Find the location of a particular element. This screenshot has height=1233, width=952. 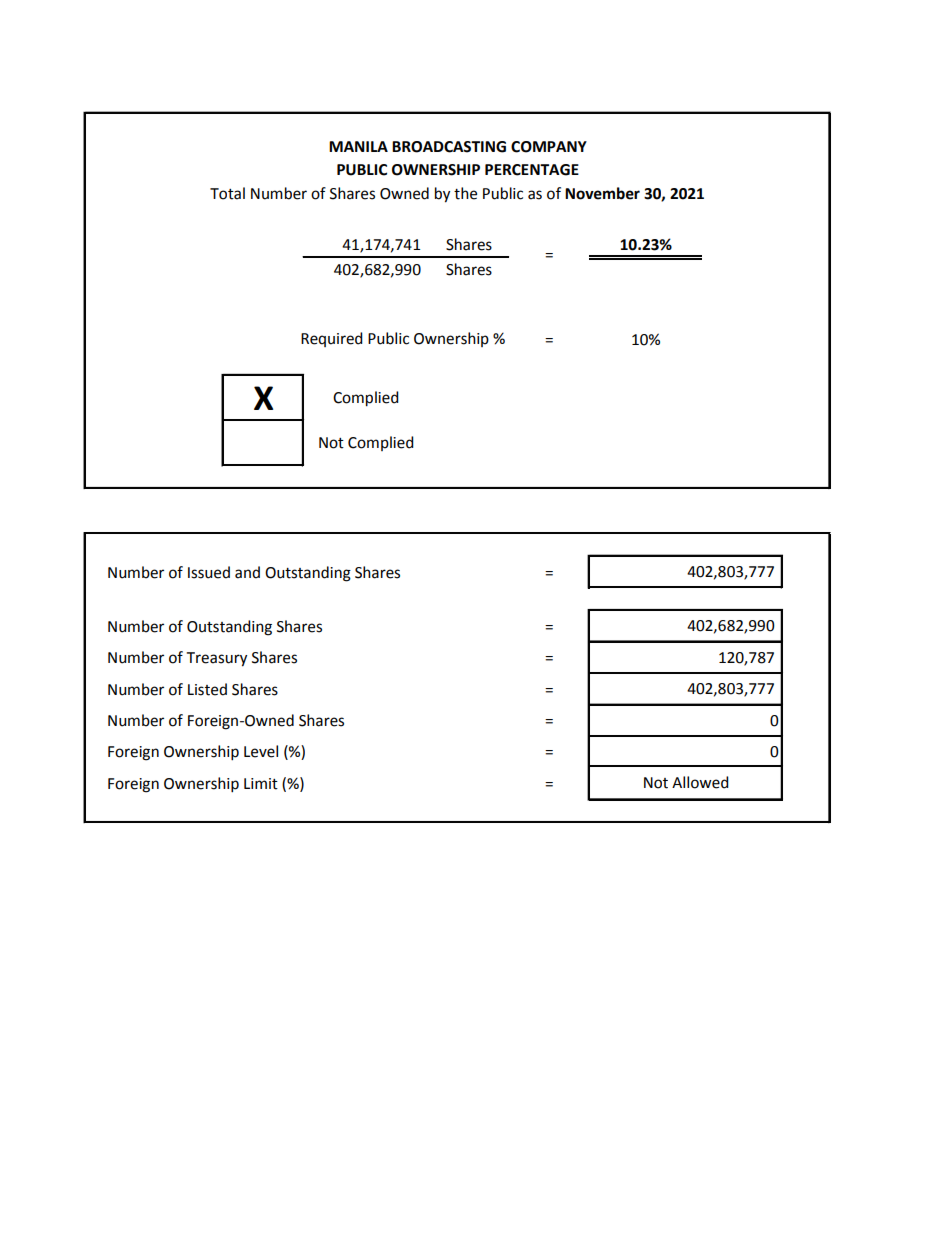

the is located at coordinates (465, 193).
